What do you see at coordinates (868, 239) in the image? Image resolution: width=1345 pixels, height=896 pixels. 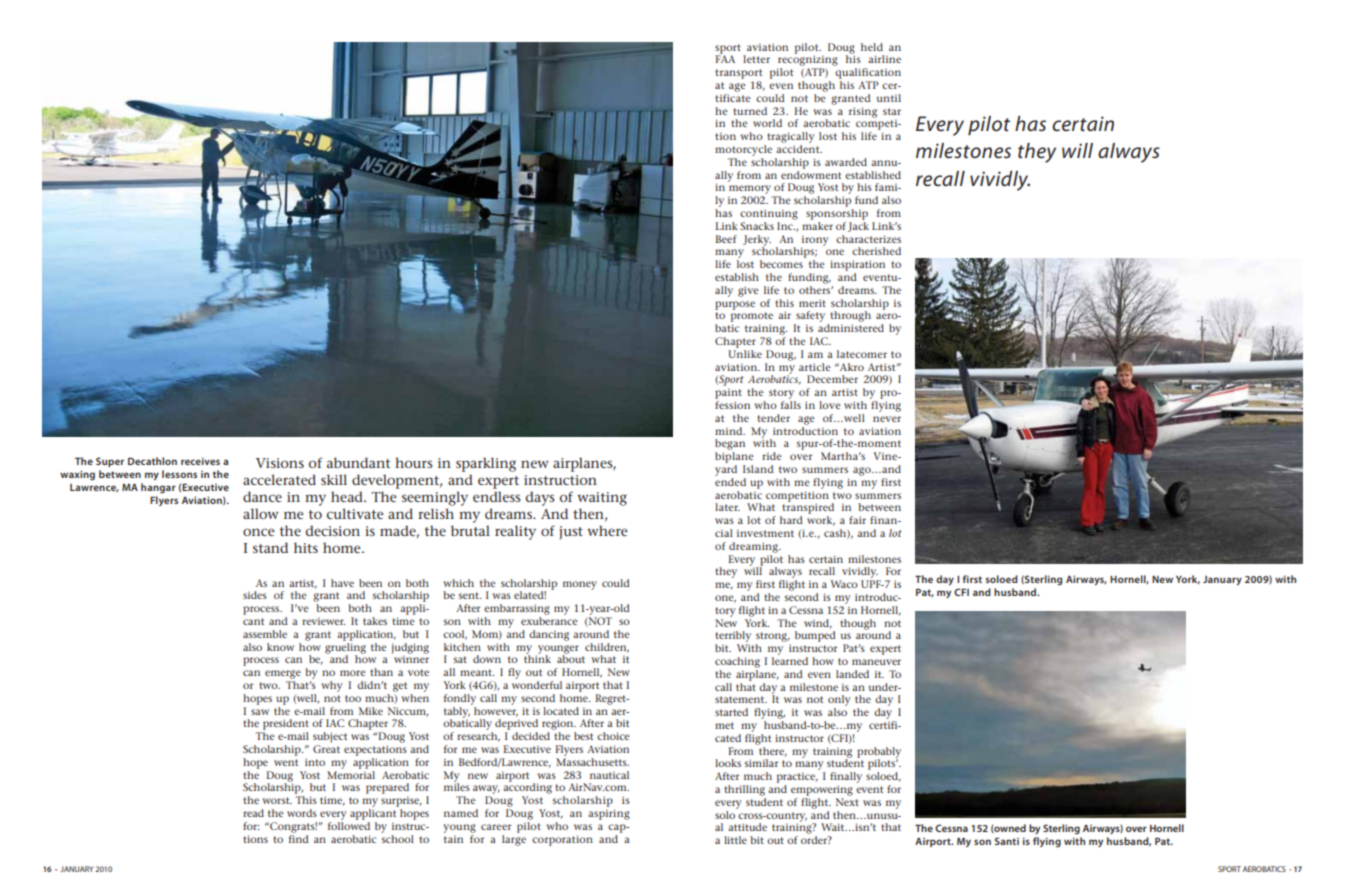 I see `characterizes` at bounding box center [868, 239].
